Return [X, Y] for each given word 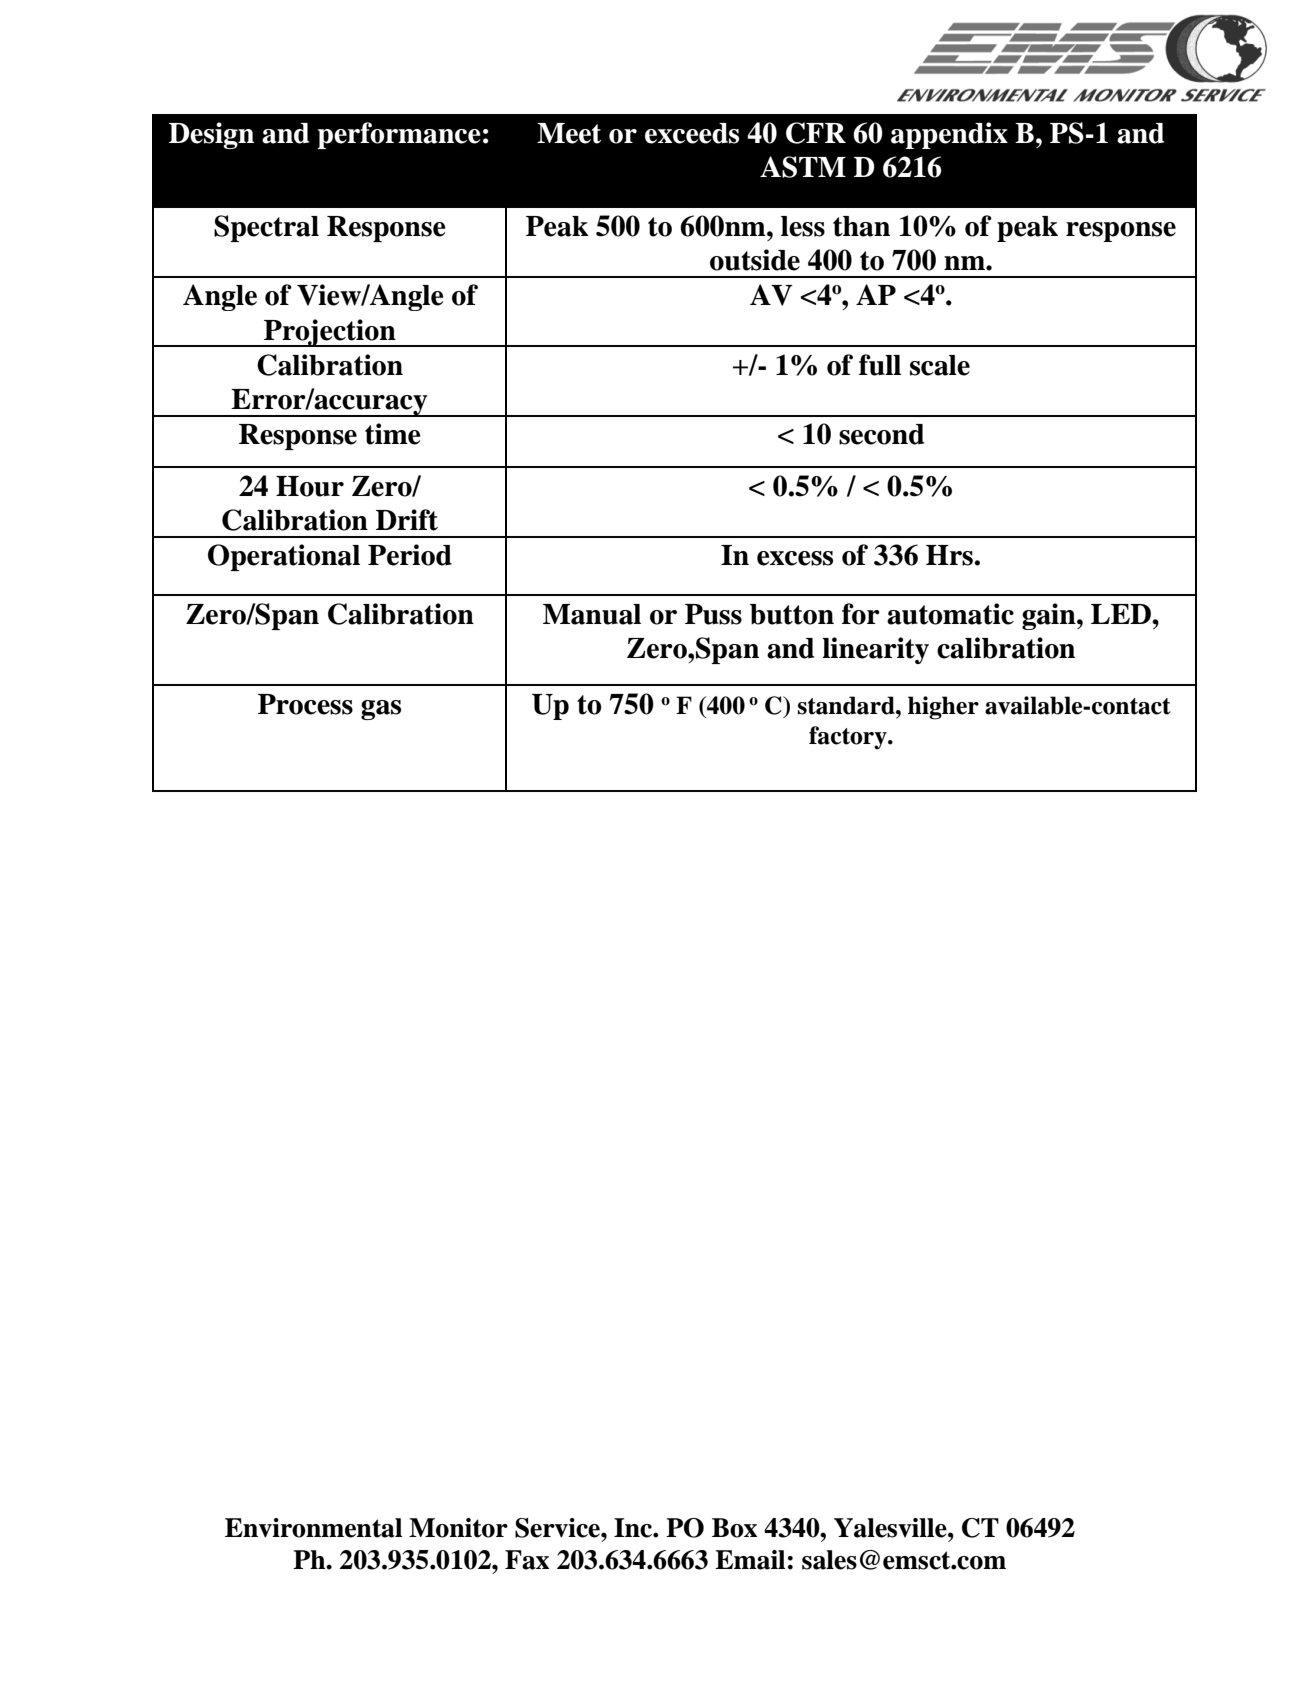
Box [734, 1528]
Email [750, 1560]
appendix [949, 135]
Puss [713, 614]
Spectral [266, 228]
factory [849, 738]
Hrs [949, 555]
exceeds [692, 133]
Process [305, 704]
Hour [310, 486]
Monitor [458, 1528]
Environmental [313, 1528]
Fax [527, 1560]
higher [943, 708]
